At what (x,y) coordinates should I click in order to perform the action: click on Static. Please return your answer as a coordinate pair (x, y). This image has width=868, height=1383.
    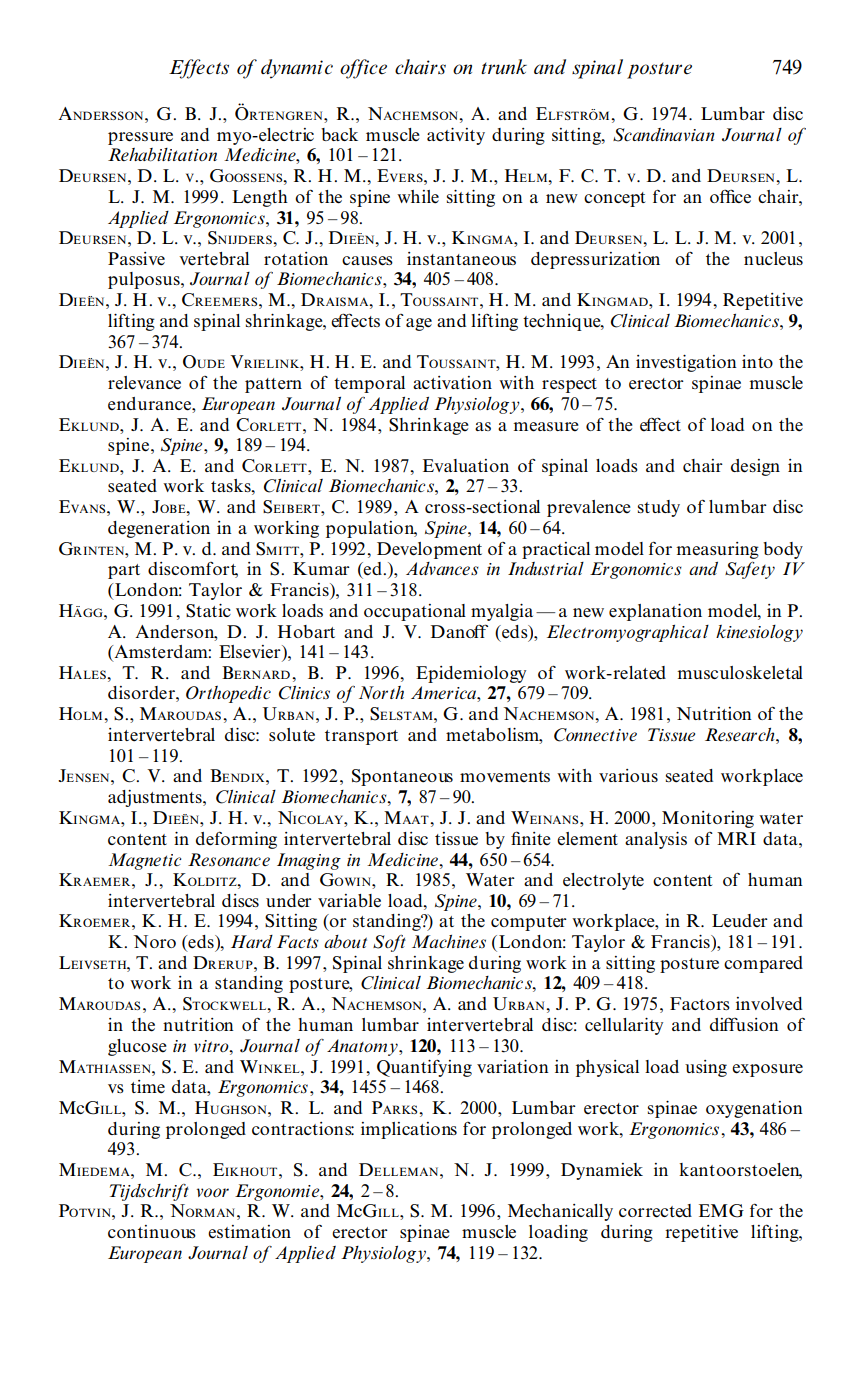
    Looking at the image, I should click on (208, 611).
